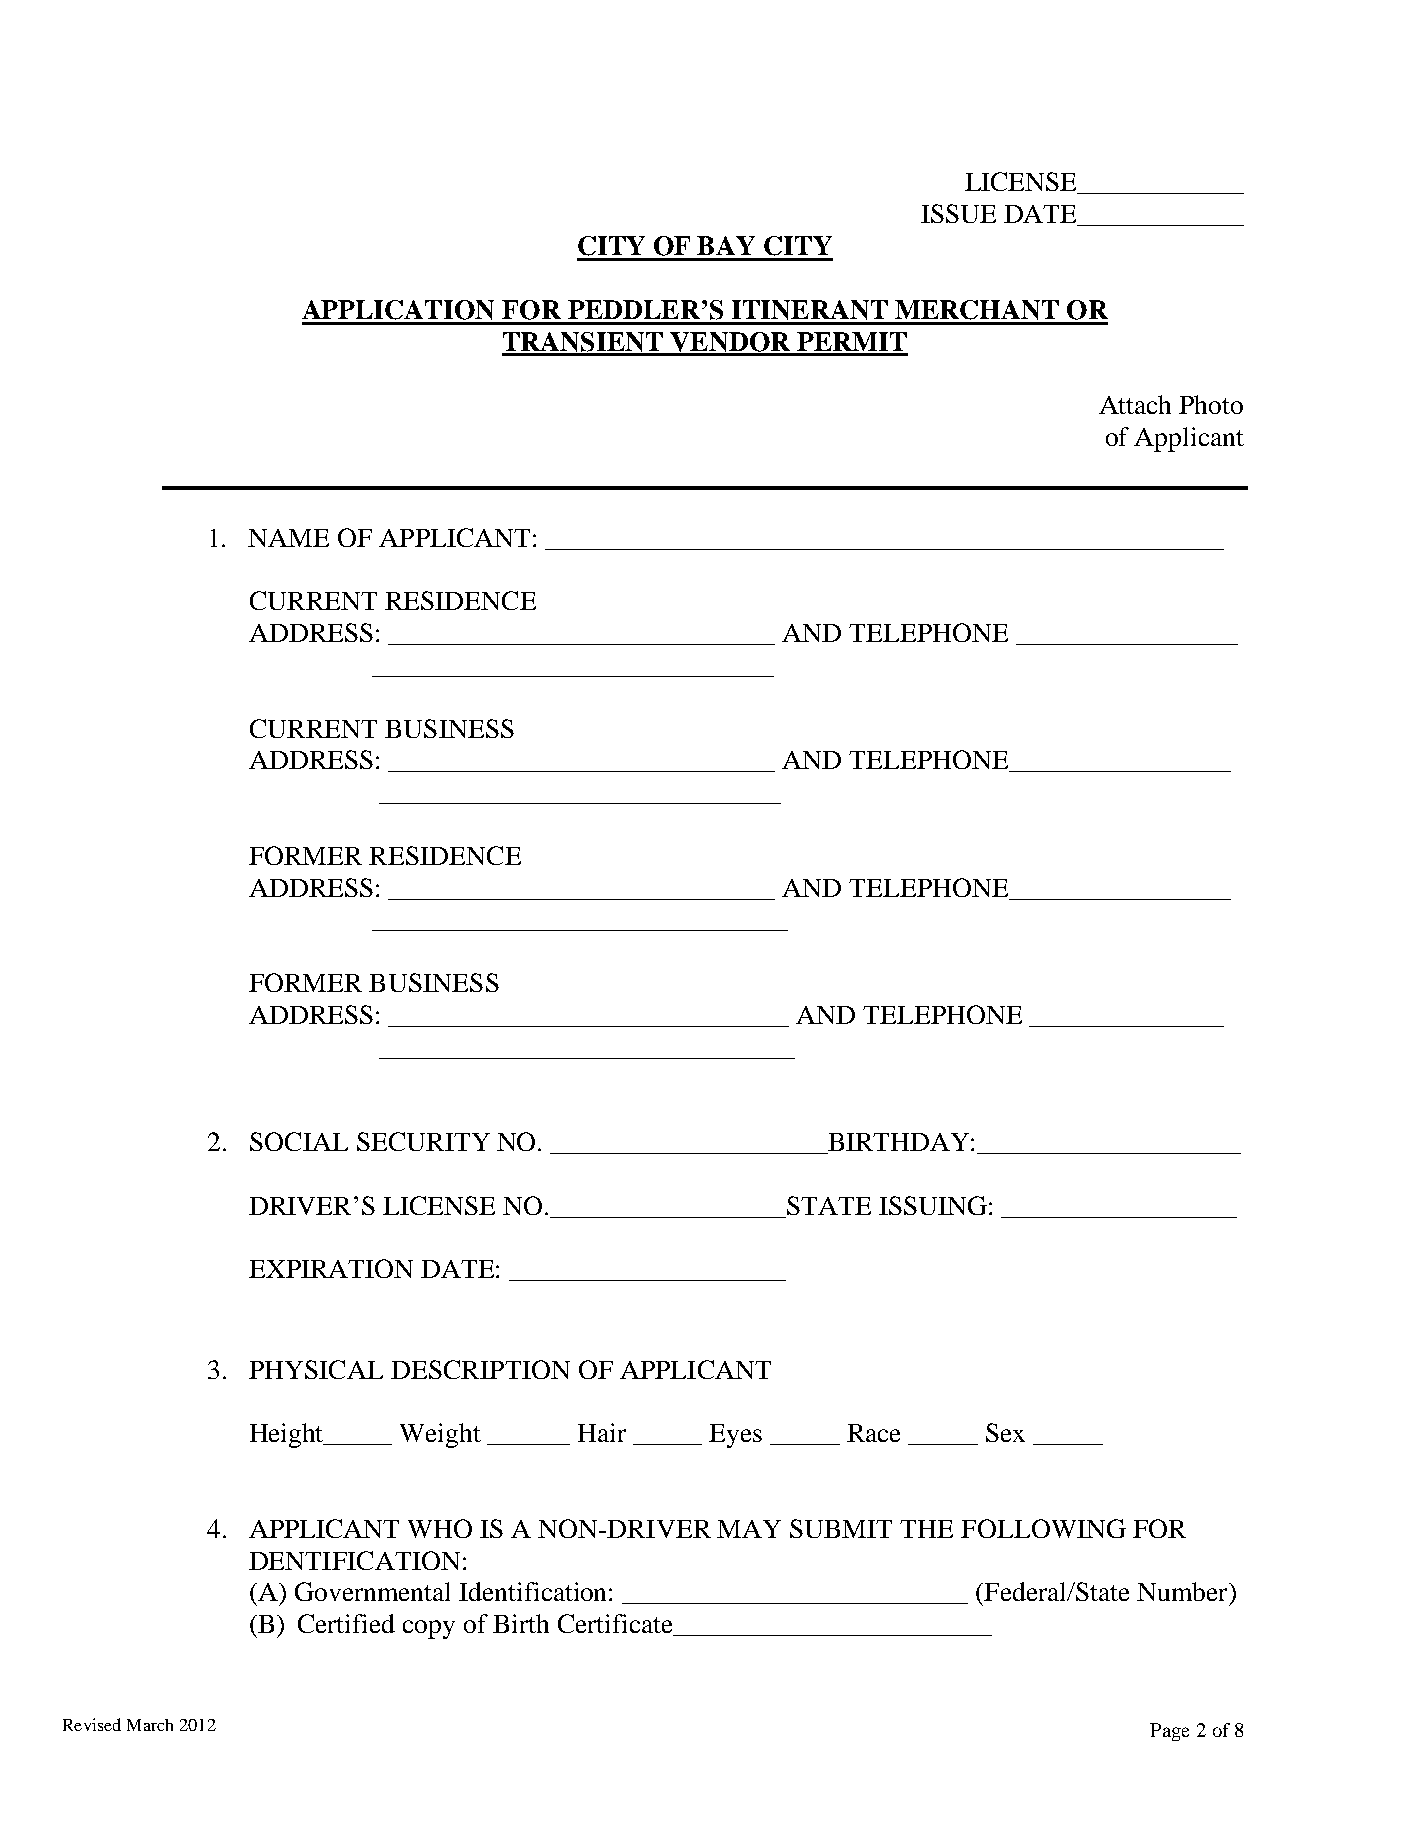 The height and width of the screenshot is (1825, 1410). What do you see at coordinates (1005, 1432) in the screenshot?
I see `Sex` at bounding box center [1005, 1432].
